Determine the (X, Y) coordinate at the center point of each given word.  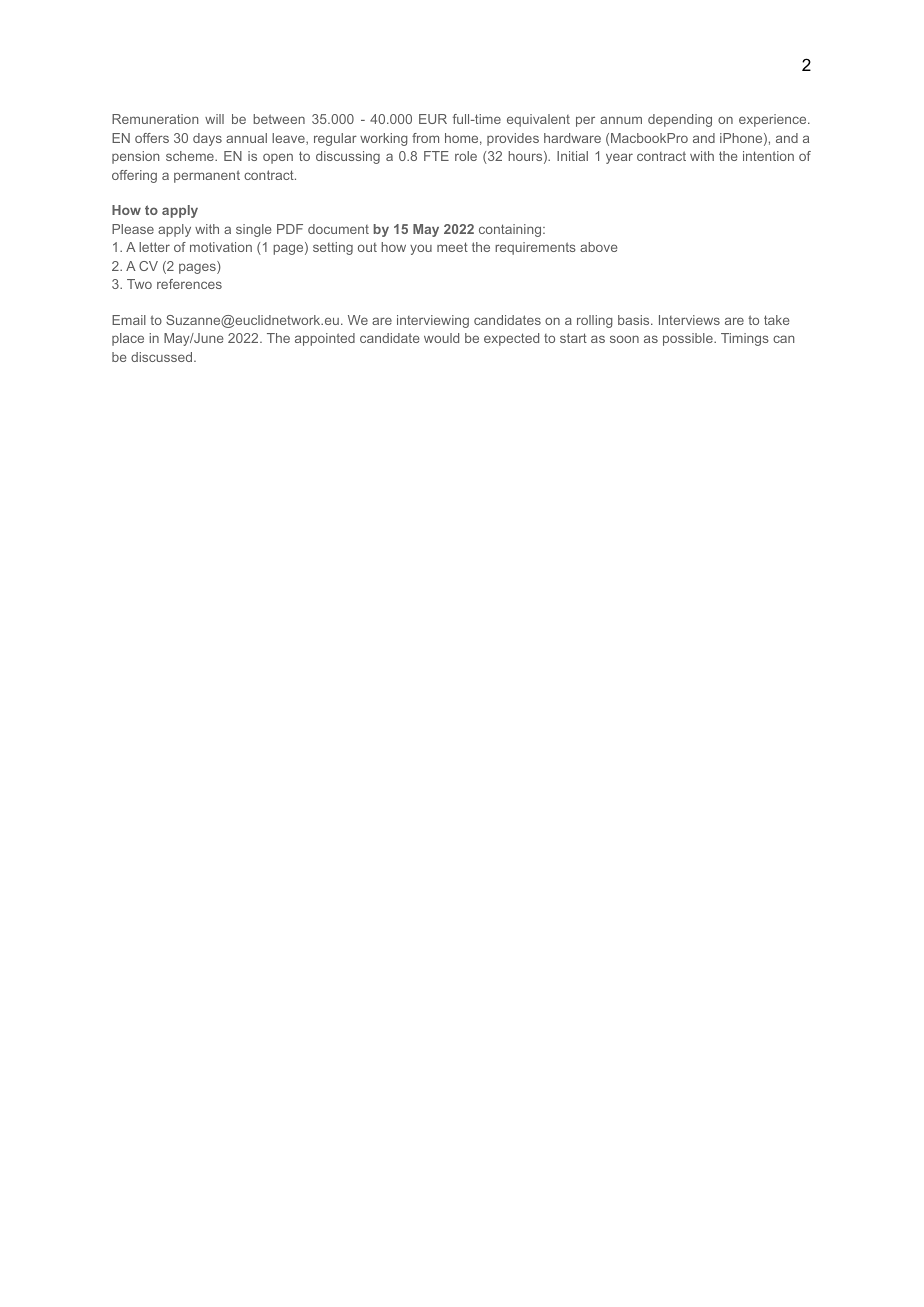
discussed (163, 357)
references (189, 284)
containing (511, 230)
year (619, 158)
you (421, 249)
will (214, 119)
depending (680, 120)
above (598, 247)
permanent (207, 176)
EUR (433, 119)
